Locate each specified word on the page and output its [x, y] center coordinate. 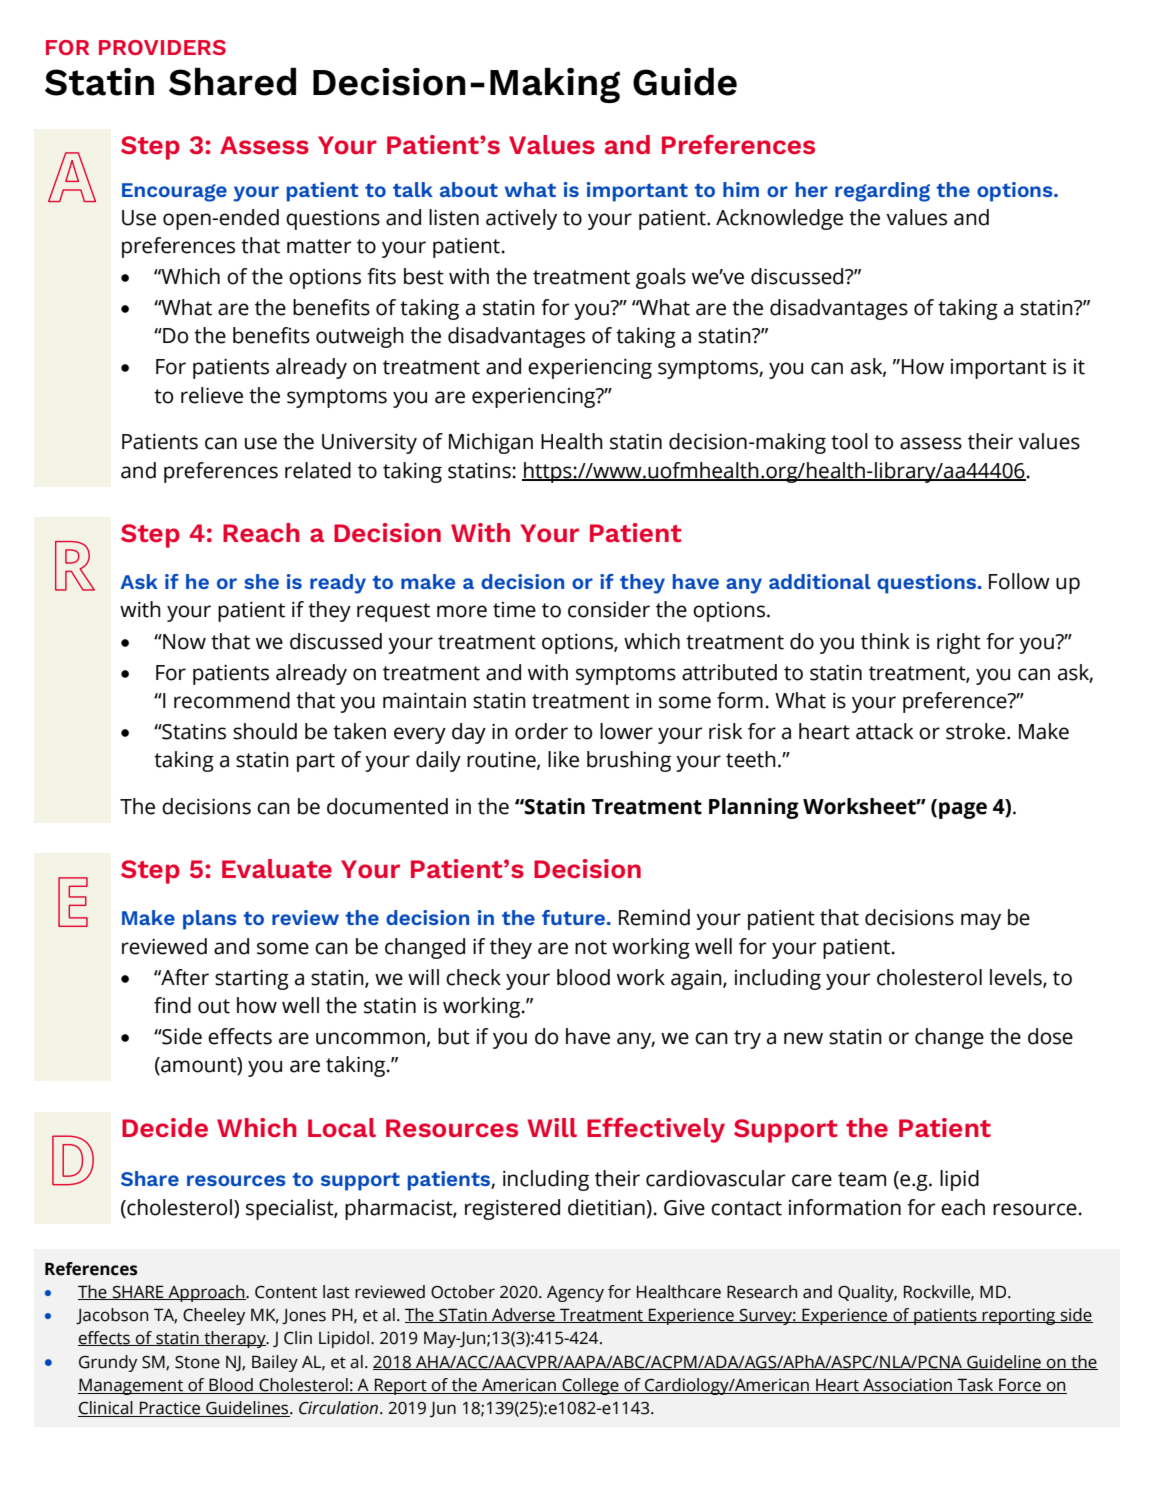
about [469, 189]
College [590, 1386]
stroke [977, 731]
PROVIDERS [162, 47]
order [541, 731]
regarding [882, 192]
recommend [232, 700]
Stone [197, 1362]
